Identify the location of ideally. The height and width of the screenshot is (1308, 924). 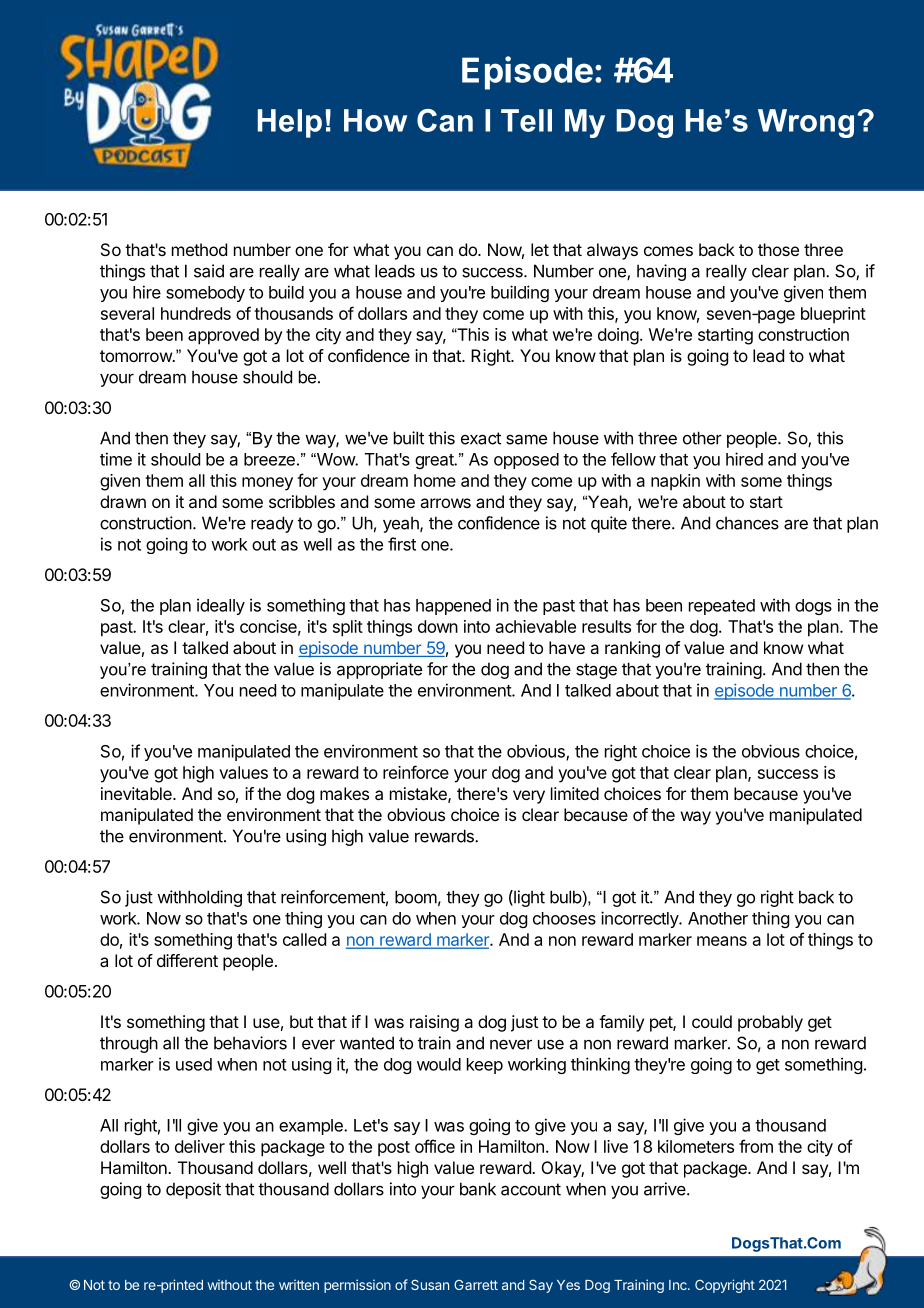
(221, 606).
